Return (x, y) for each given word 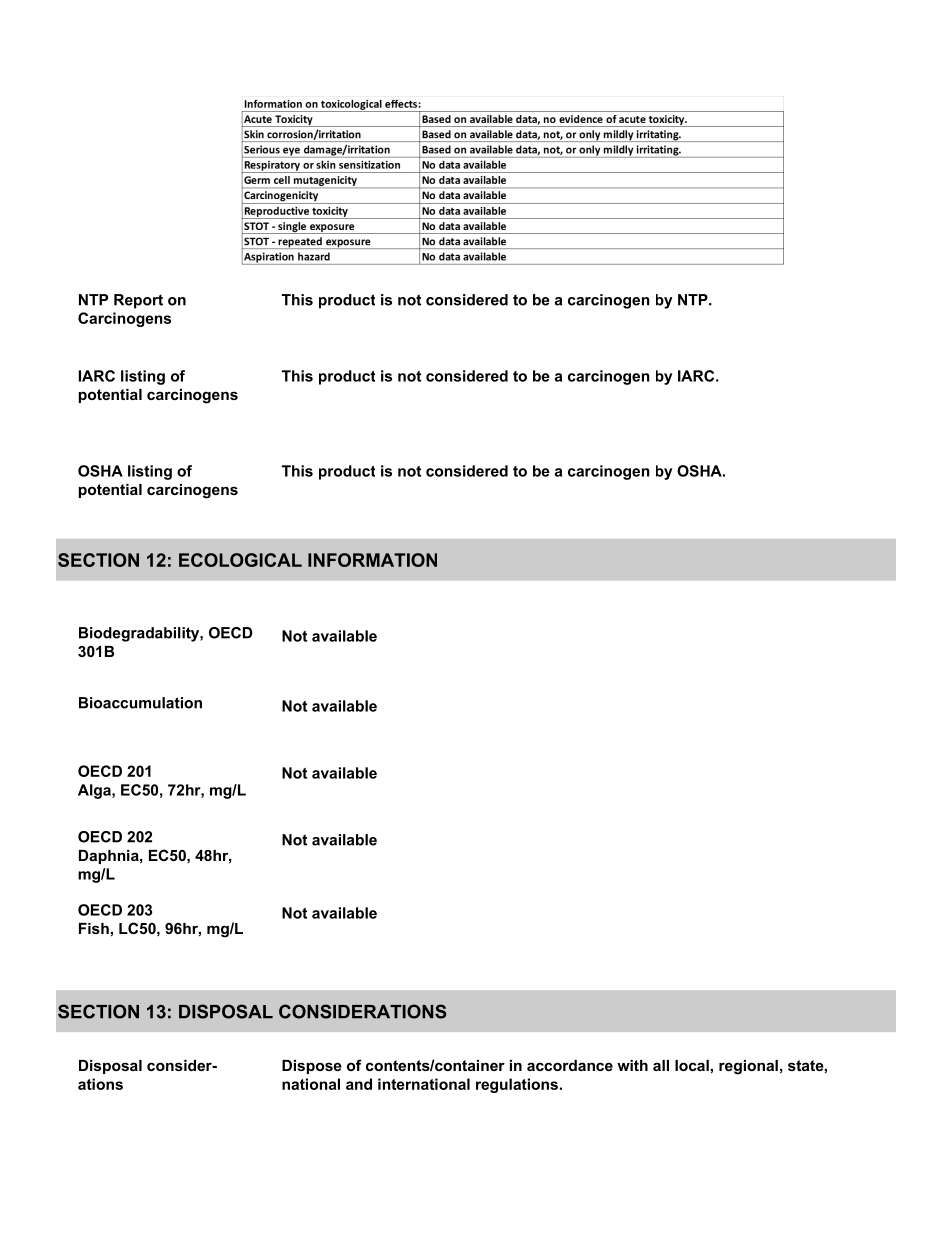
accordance (570, 1065)
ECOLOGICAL (240, 560)
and (359, 1084)
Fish (94, 928)
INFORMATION (372, 560)
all (661, 1065)
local (692, 1065)
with (632, 1065)
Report (138, 301)
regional (748, 1067)
